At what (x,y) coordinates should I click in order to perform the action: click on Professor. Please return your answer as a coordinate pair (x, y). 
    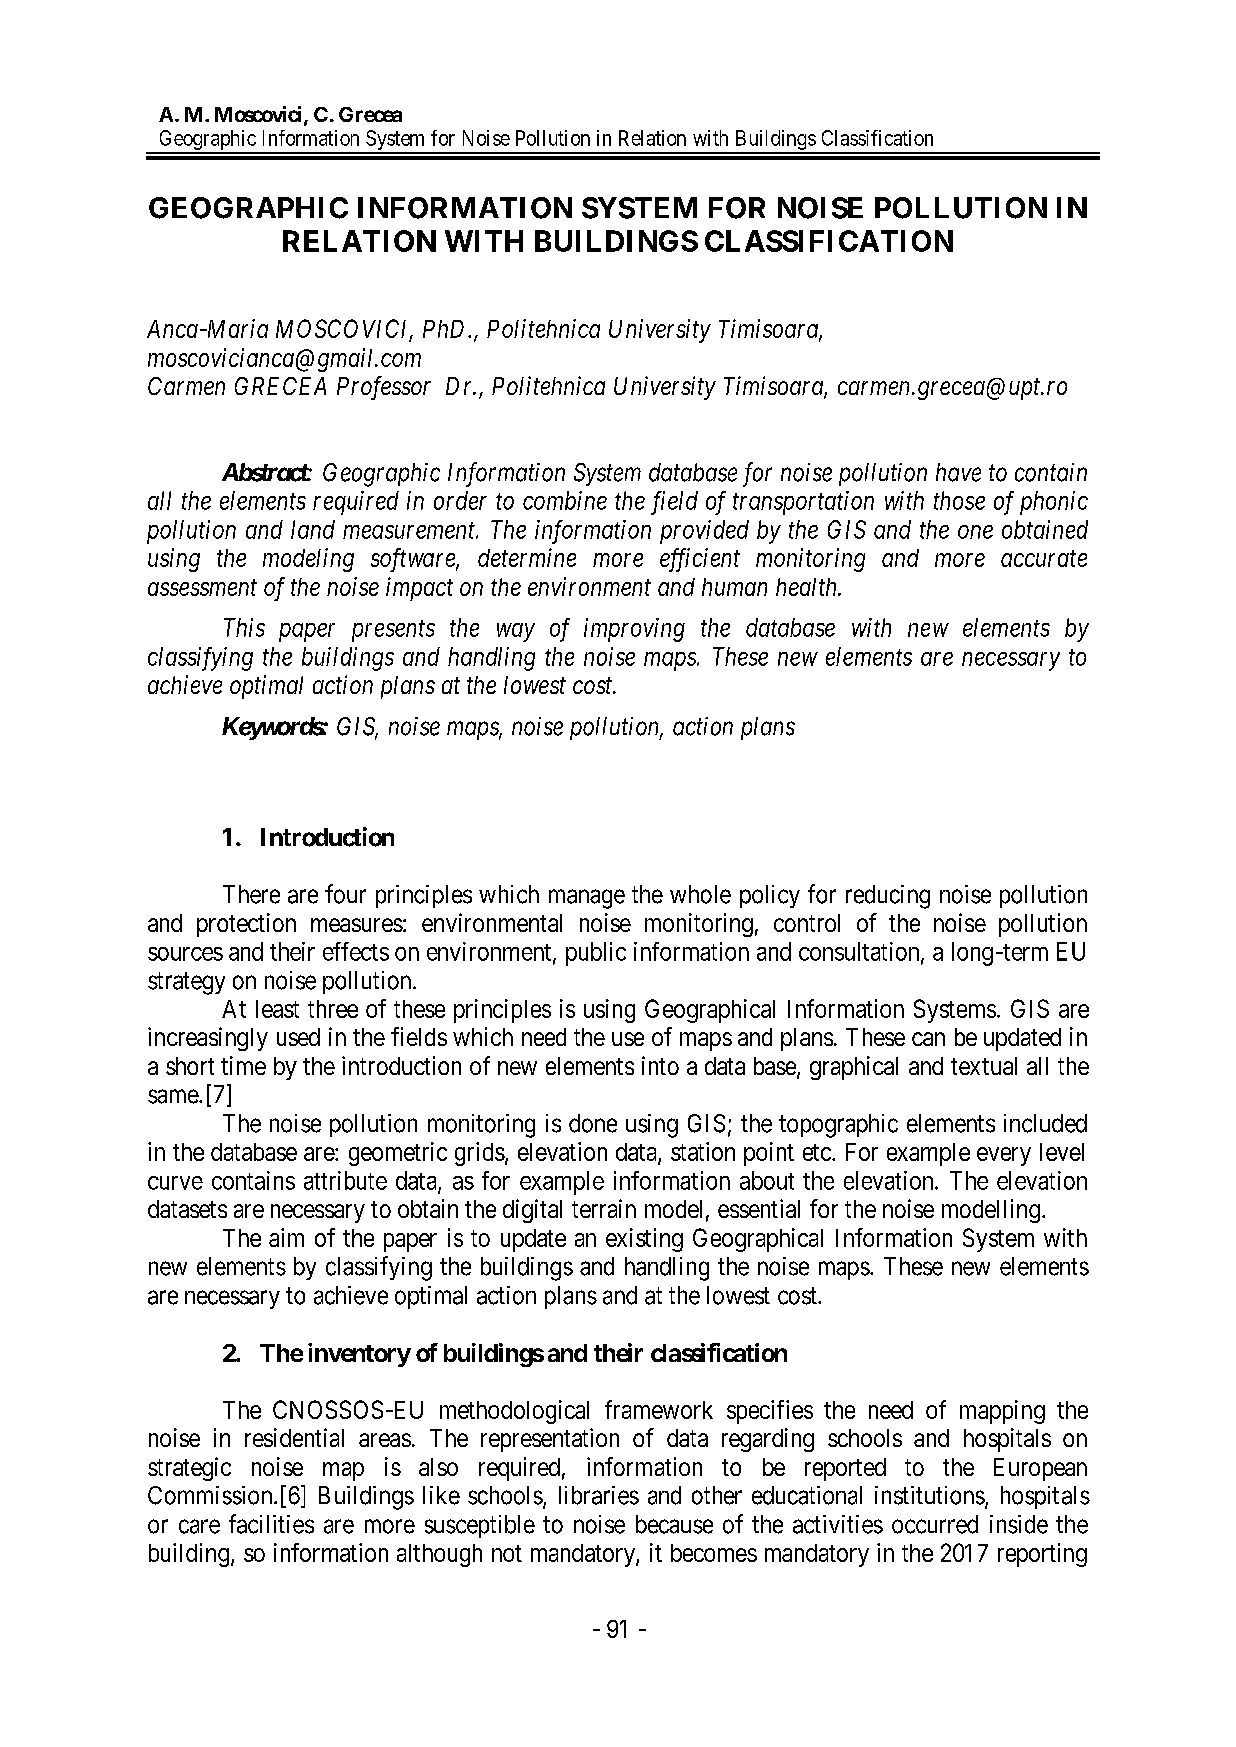
    Looking at the image, I should click on (384, 388).
